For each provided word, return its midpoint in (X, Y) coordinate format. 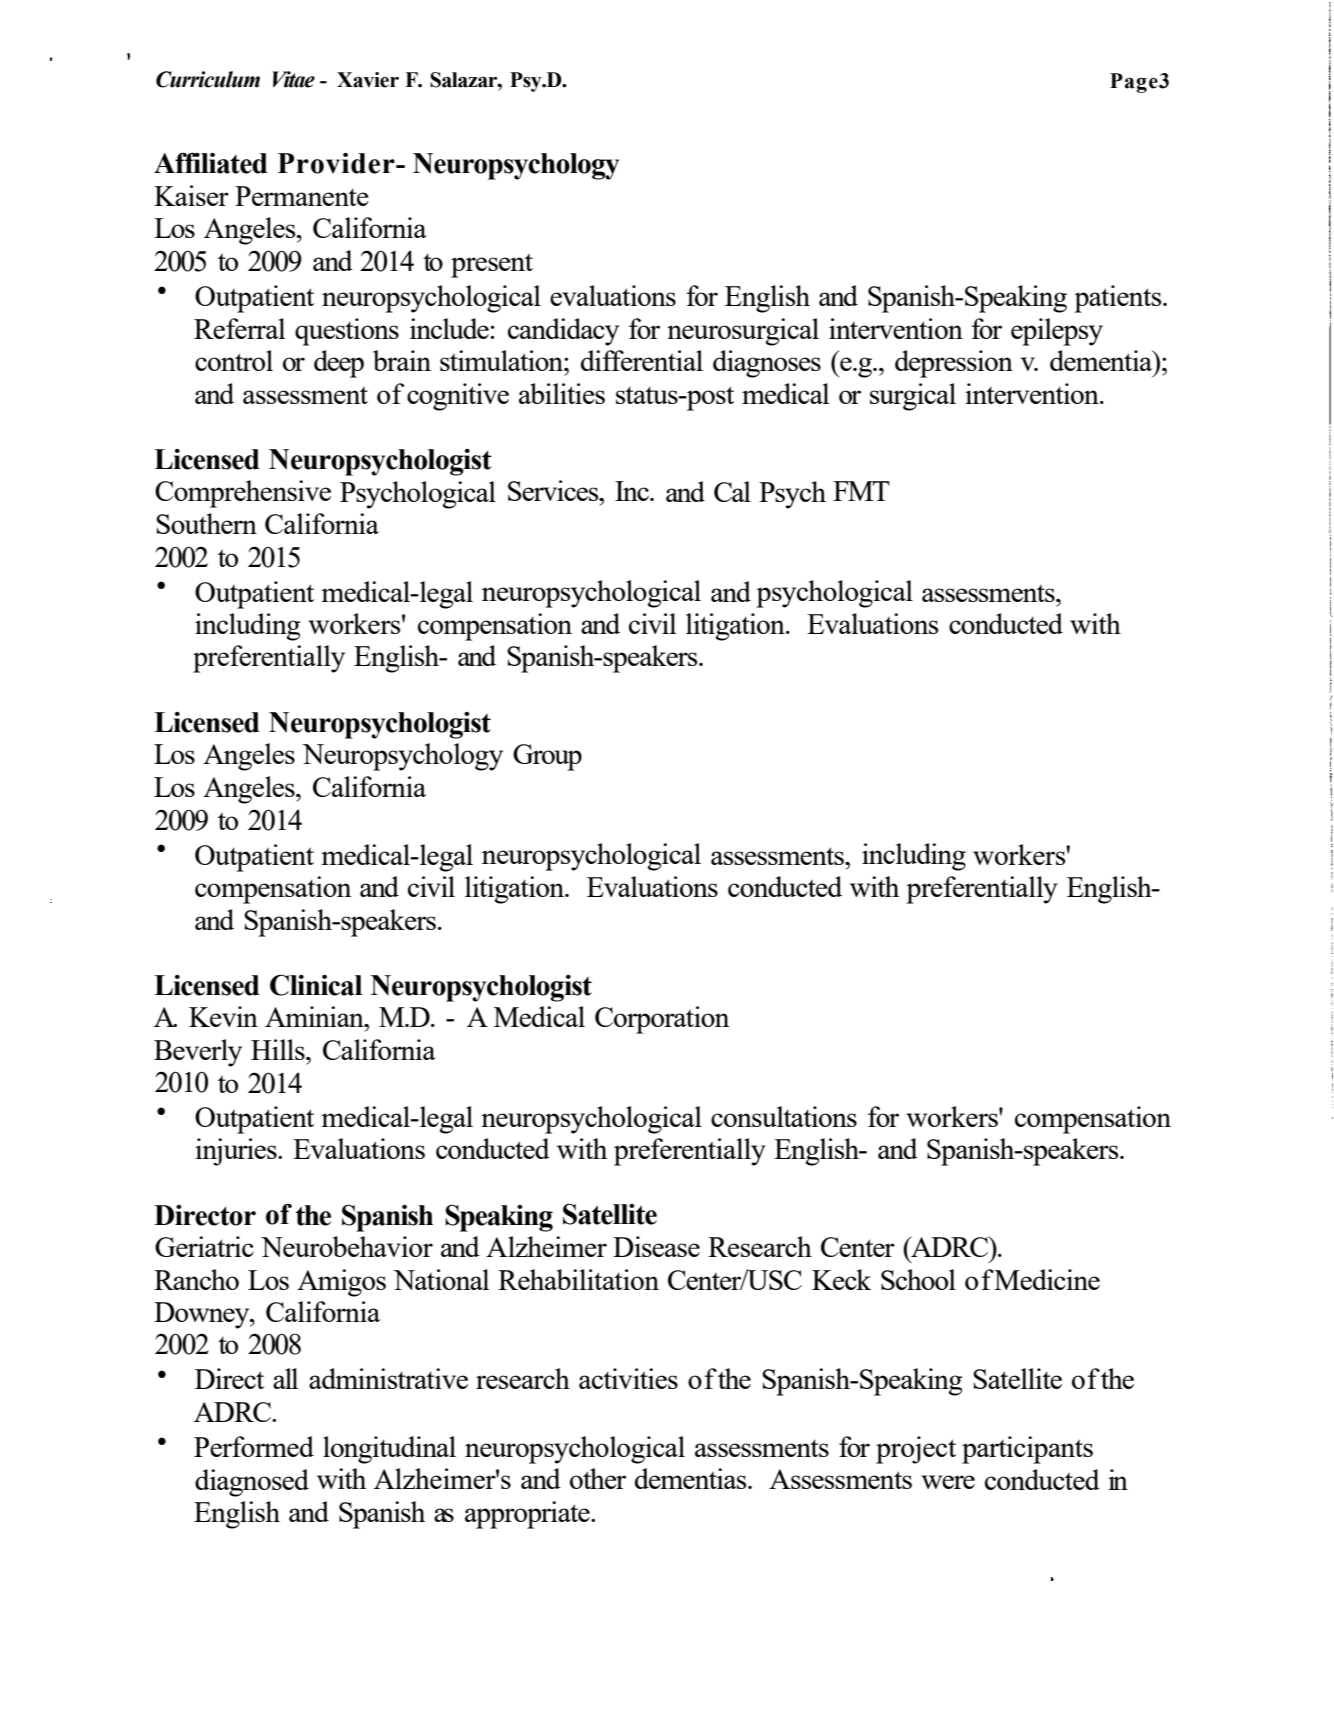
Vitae (293, 79)
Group (547, 757)
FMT (861, 491)
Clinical (316, 985)
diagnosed (252, 1483)
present (492, 266)
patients (1119, 299)
